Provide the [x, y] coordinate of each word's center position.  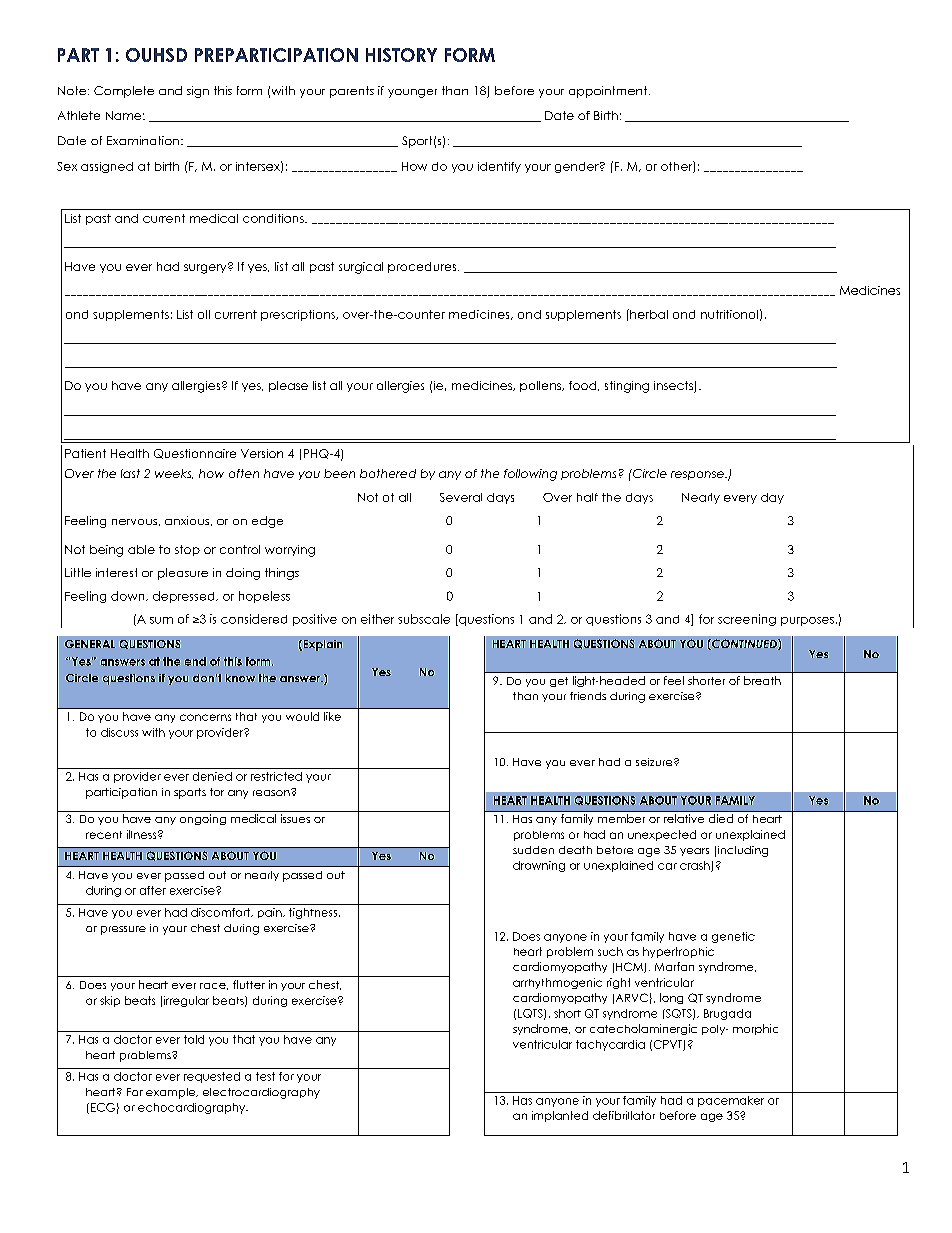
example [172, 1093]
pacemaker [731, 1101]
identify [499, 167]
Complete [124, 92]
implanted [560, 1116]
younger [412, 93]
